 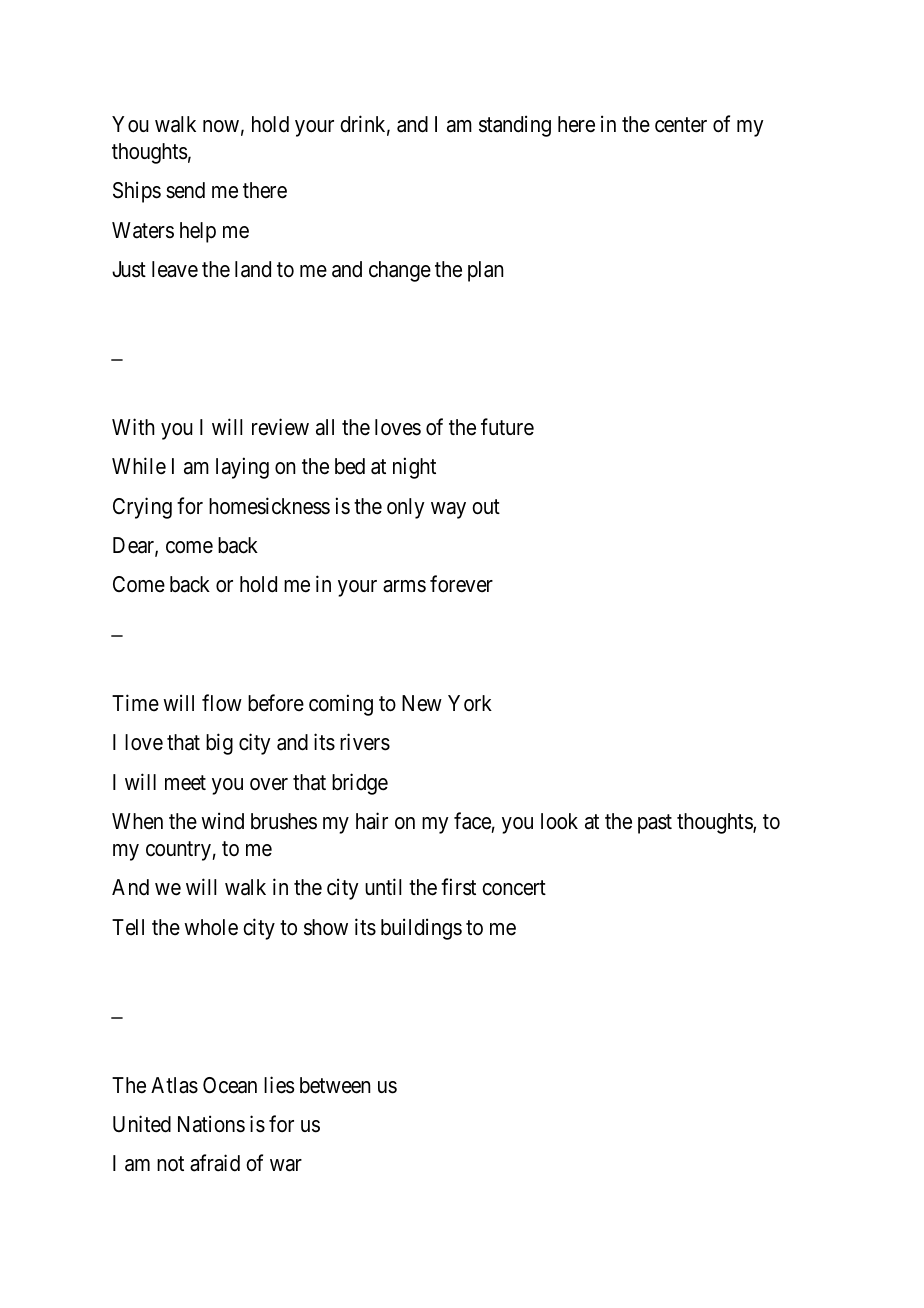 What do you see at coordinates (681, 125) in the screenshot?
I see `center` at bounding box center [681, 125].
